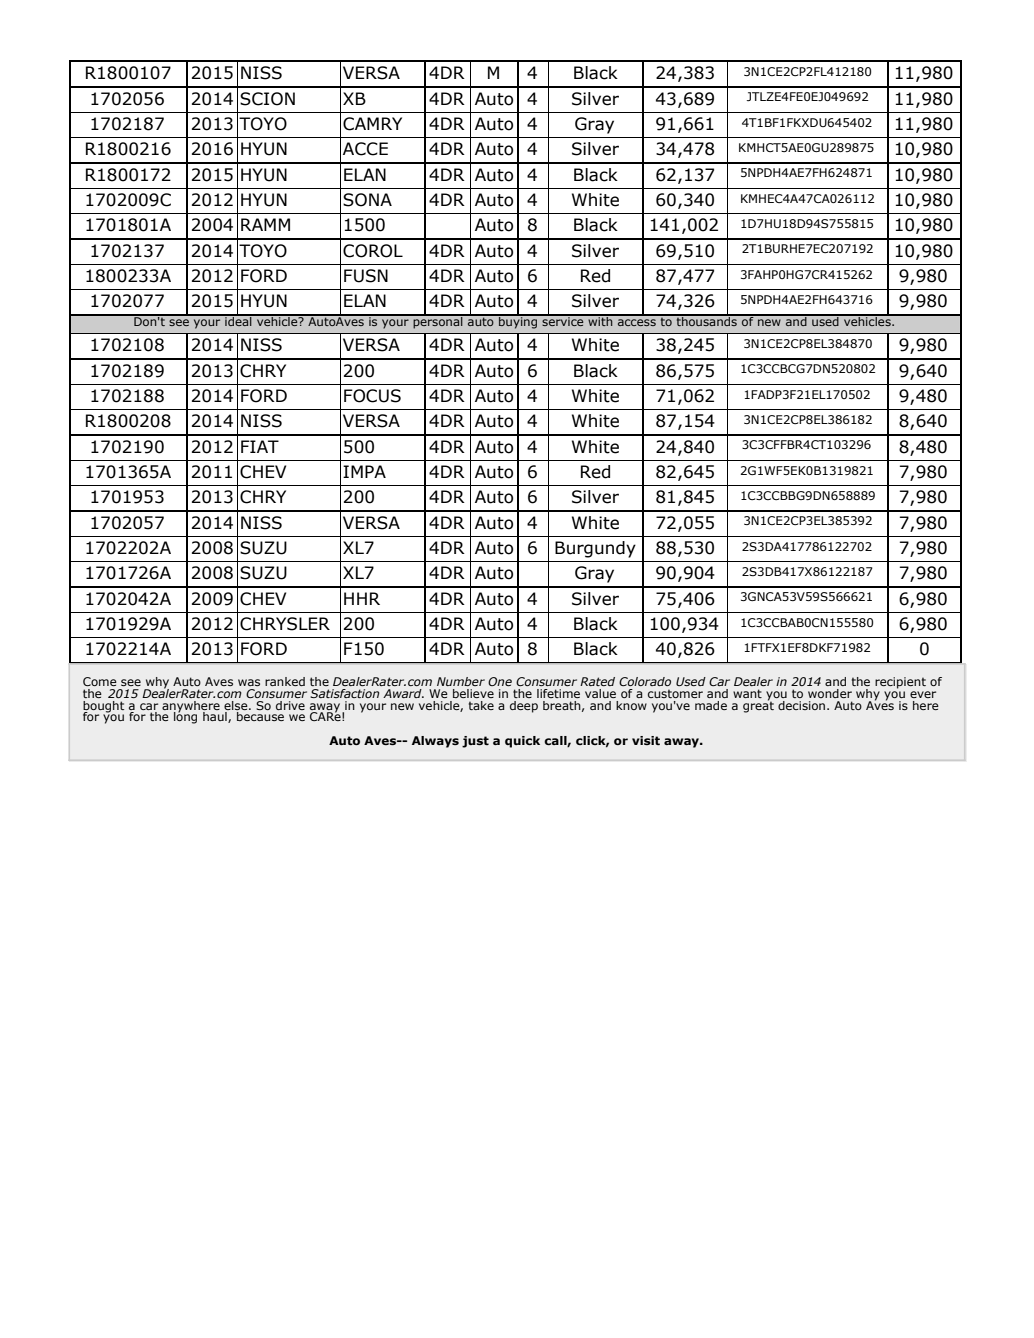 This screenshot has height=1338, width=1034. I want to click on CAMRY, so click(372, 124).
